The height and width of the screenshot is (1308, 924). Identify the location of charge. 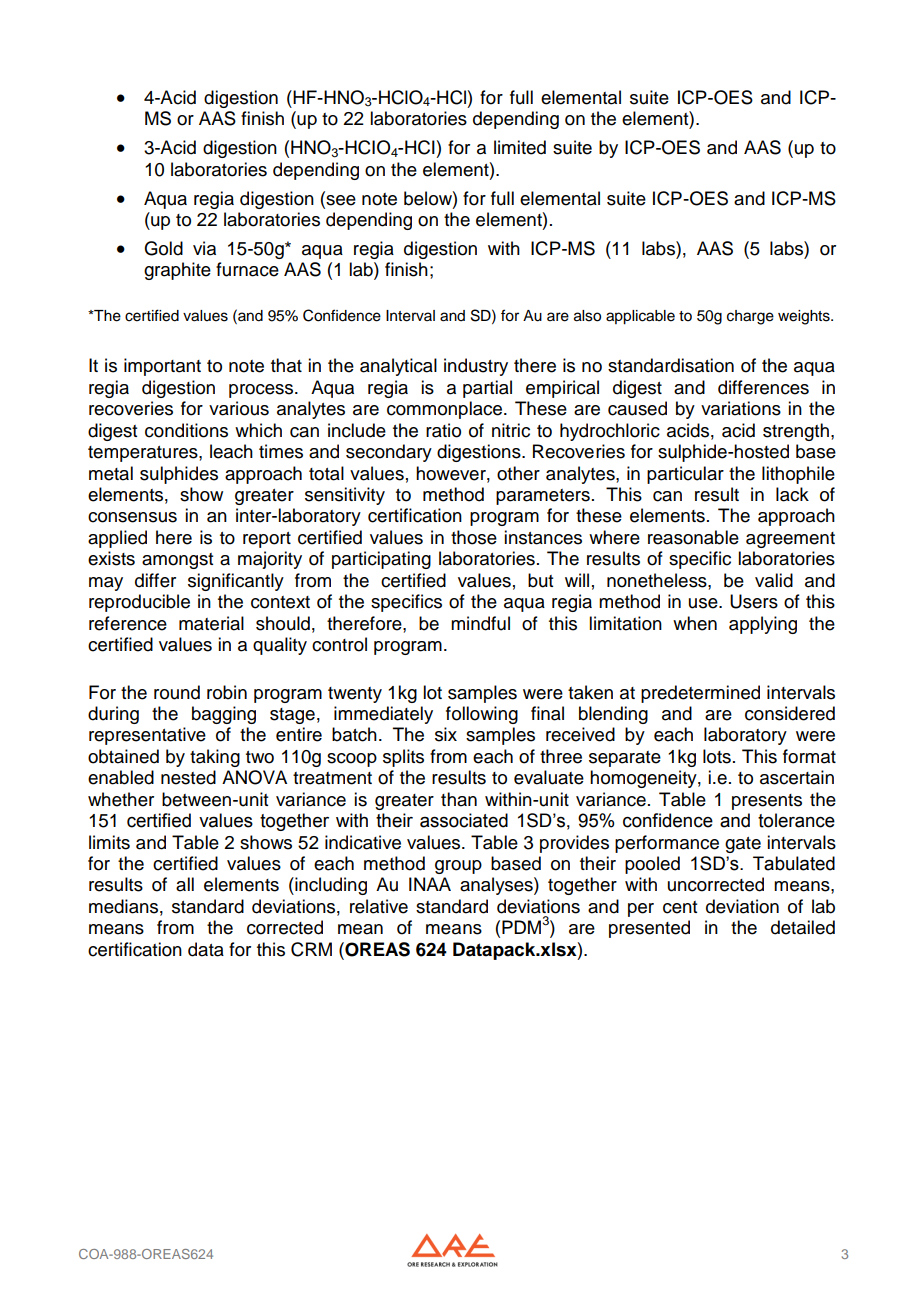
(750, 317).
